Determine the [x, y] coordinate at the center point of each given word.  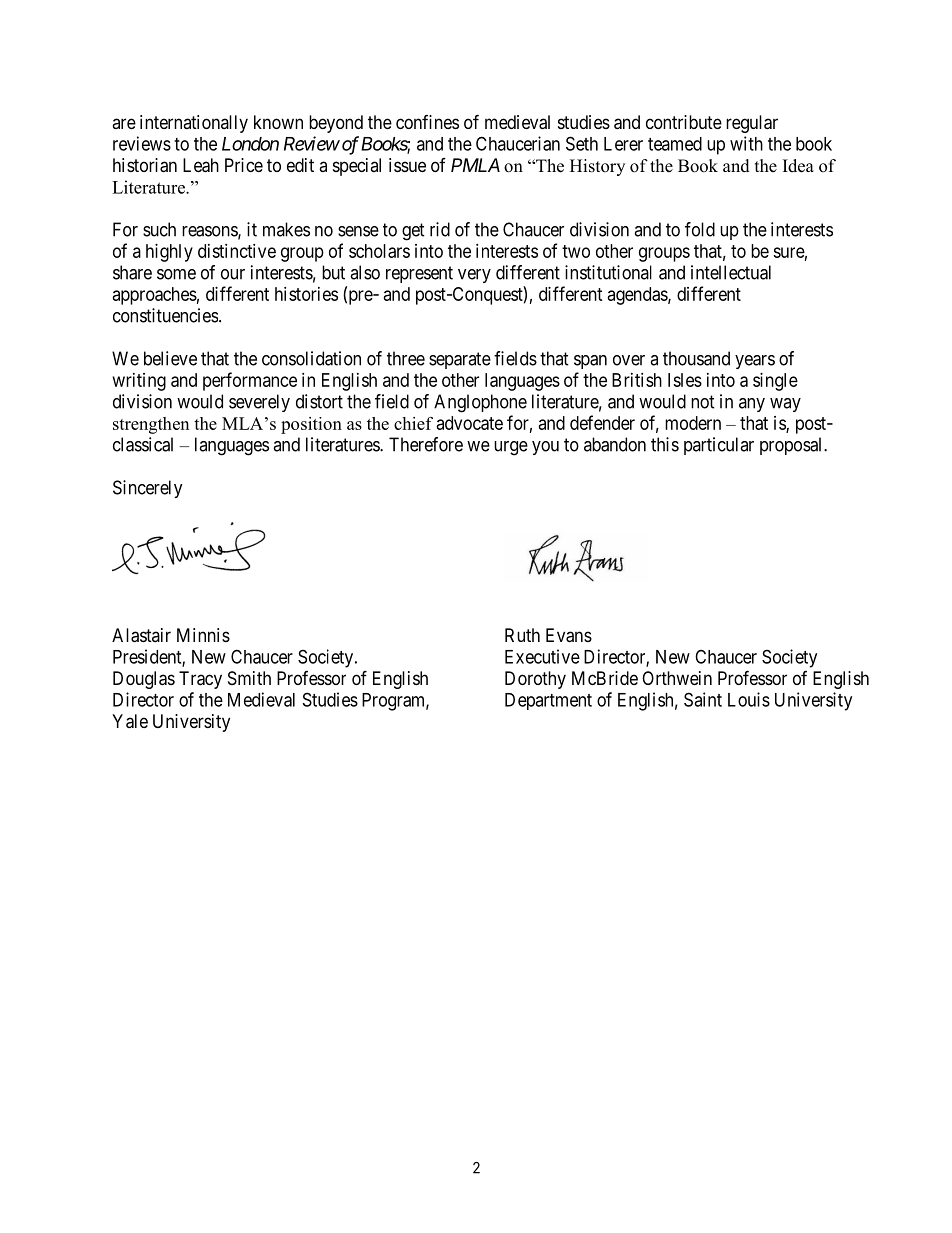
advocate [470, 423]
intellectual [731, 272]
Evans [569, 635]
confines [427, 122]
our [233, 274]
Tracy [200, 680]
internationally [194, 124]
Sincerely [148, 489]
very [474, 276]
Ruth [522, 635]
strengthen [151, 425]
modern [693, 423]
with [746, 143]
